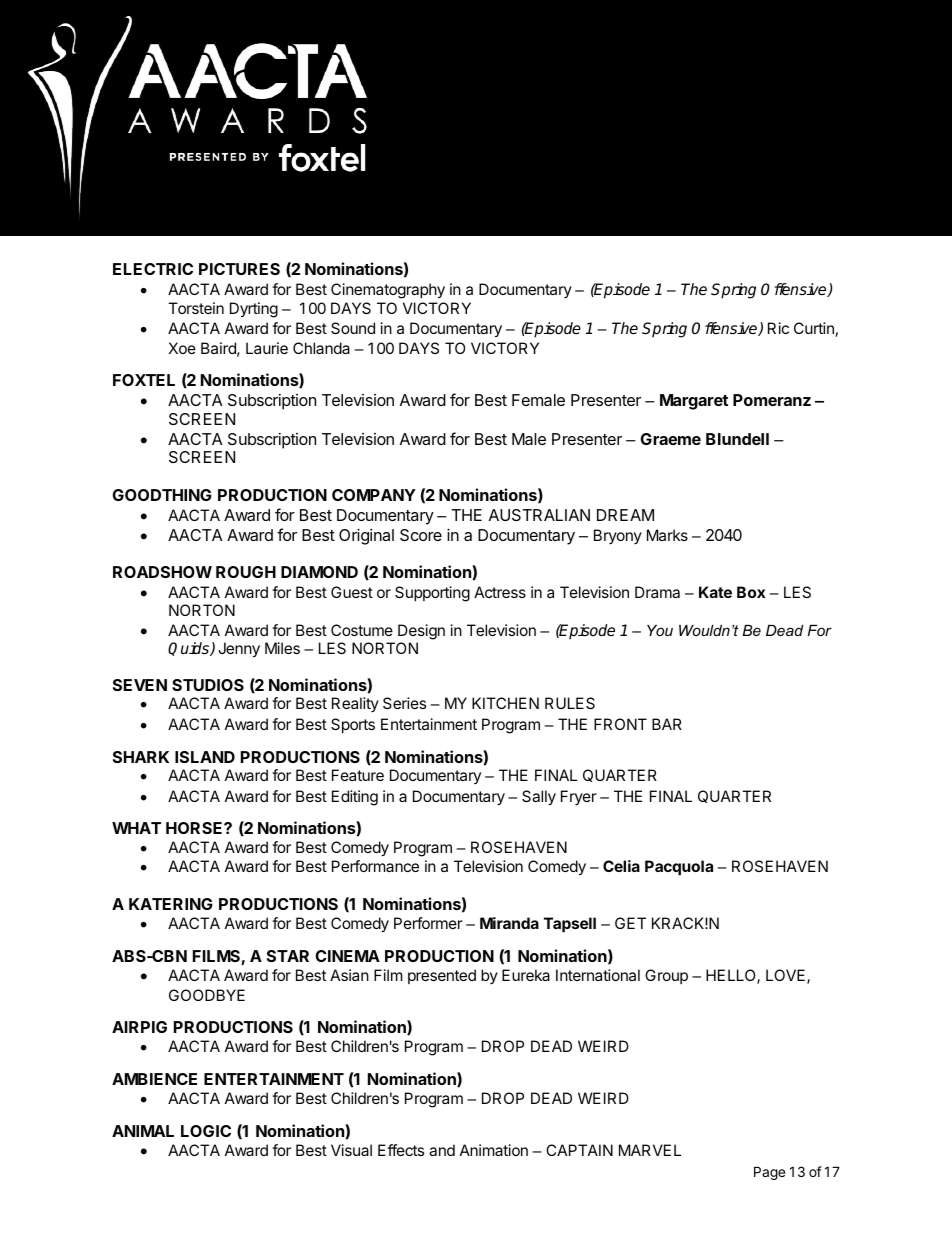 The height and width of the document is (1233, 952). I want to click on Animation, so click(494, 1150).
